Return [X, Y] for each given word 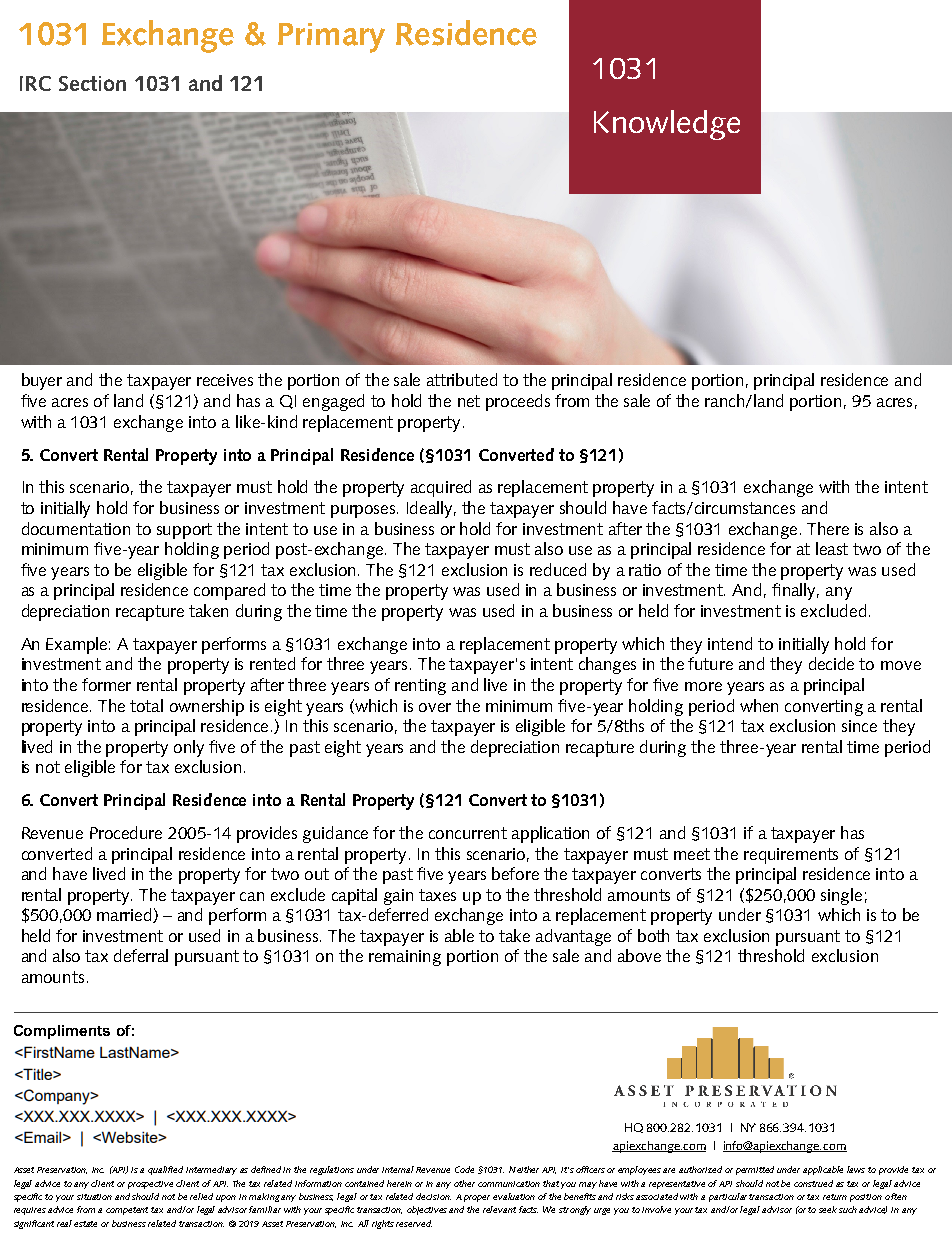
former [106, 684]
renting [420, 687]
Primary [331, 38]
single [841, 896]
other [464, 1183]
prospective [150, 1185]
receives [225, 380]
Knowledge [667, 125]
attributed [462, 379]
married [125, 915]
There [828, 528]
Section [92, 83]
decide [831, 663]
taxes [437, 895]
